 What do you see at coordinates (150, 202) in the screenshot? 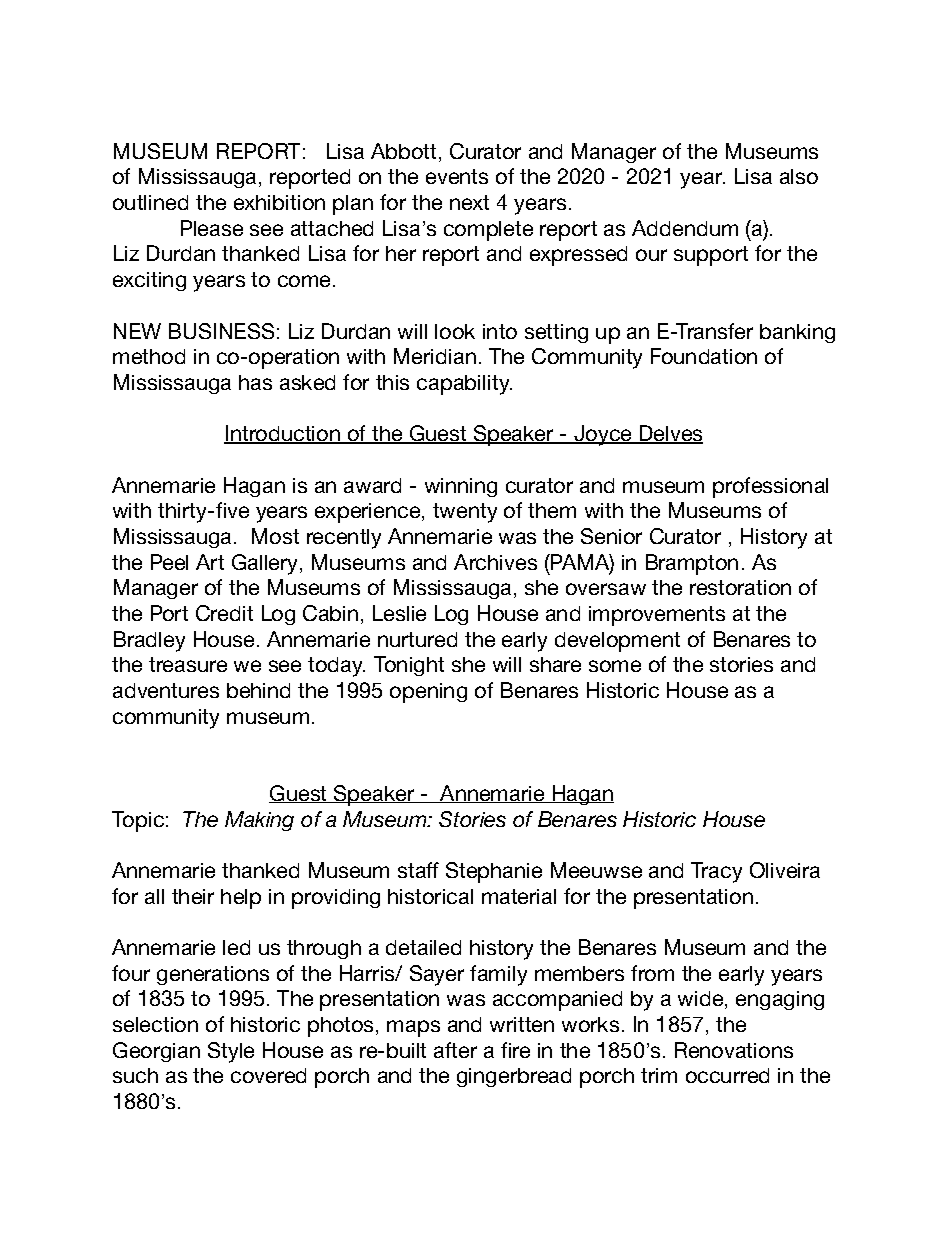
I see `outlined` at bounding box center [150, 202].
